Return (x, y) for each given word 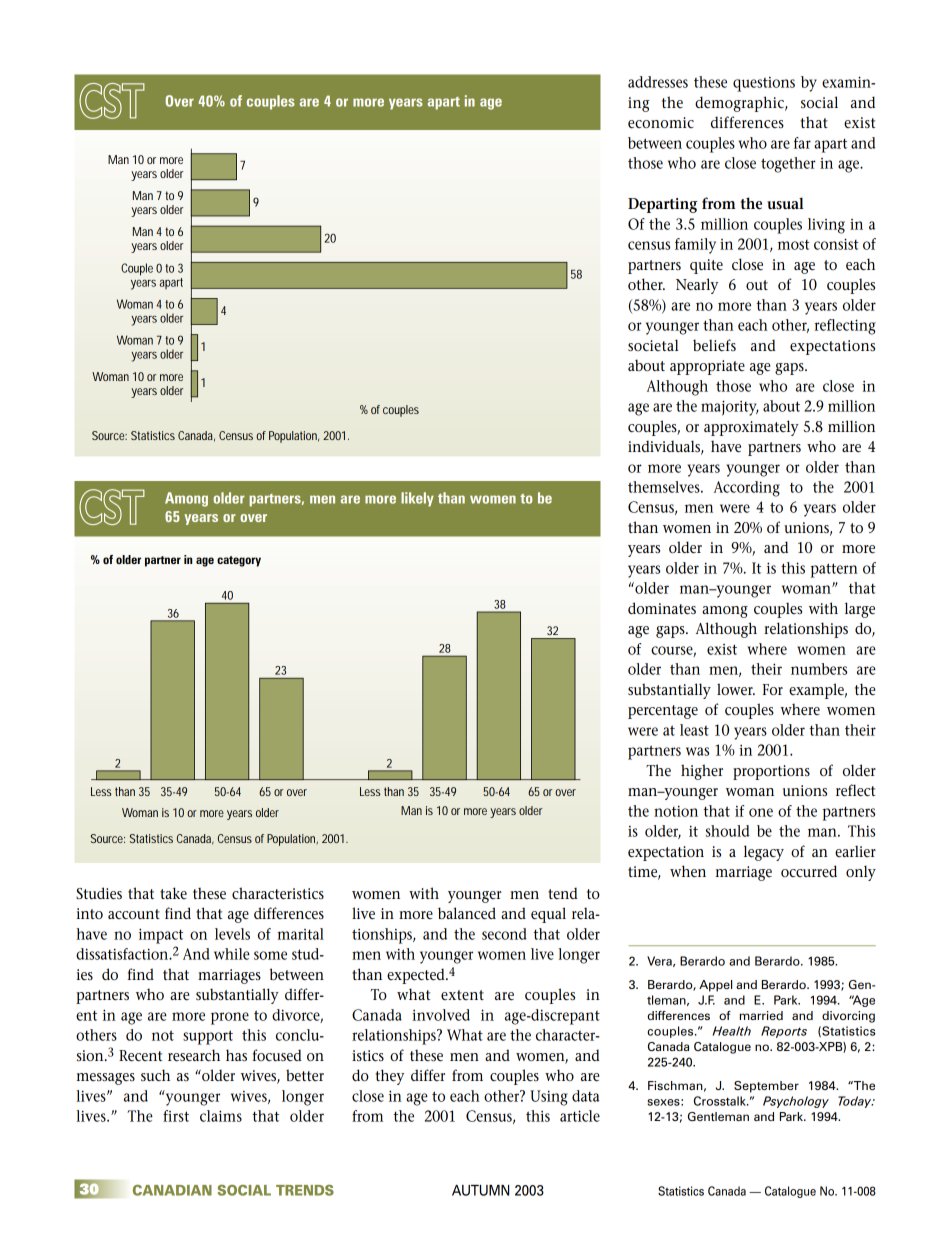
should (727, 831)
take (173, 893)
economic (661, 123)
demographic (740, 104)
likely (417, 499)
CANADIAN (172, 1190)
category (239, 561)
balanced (467, 913)
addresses (658, 82)
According (747, 489)
